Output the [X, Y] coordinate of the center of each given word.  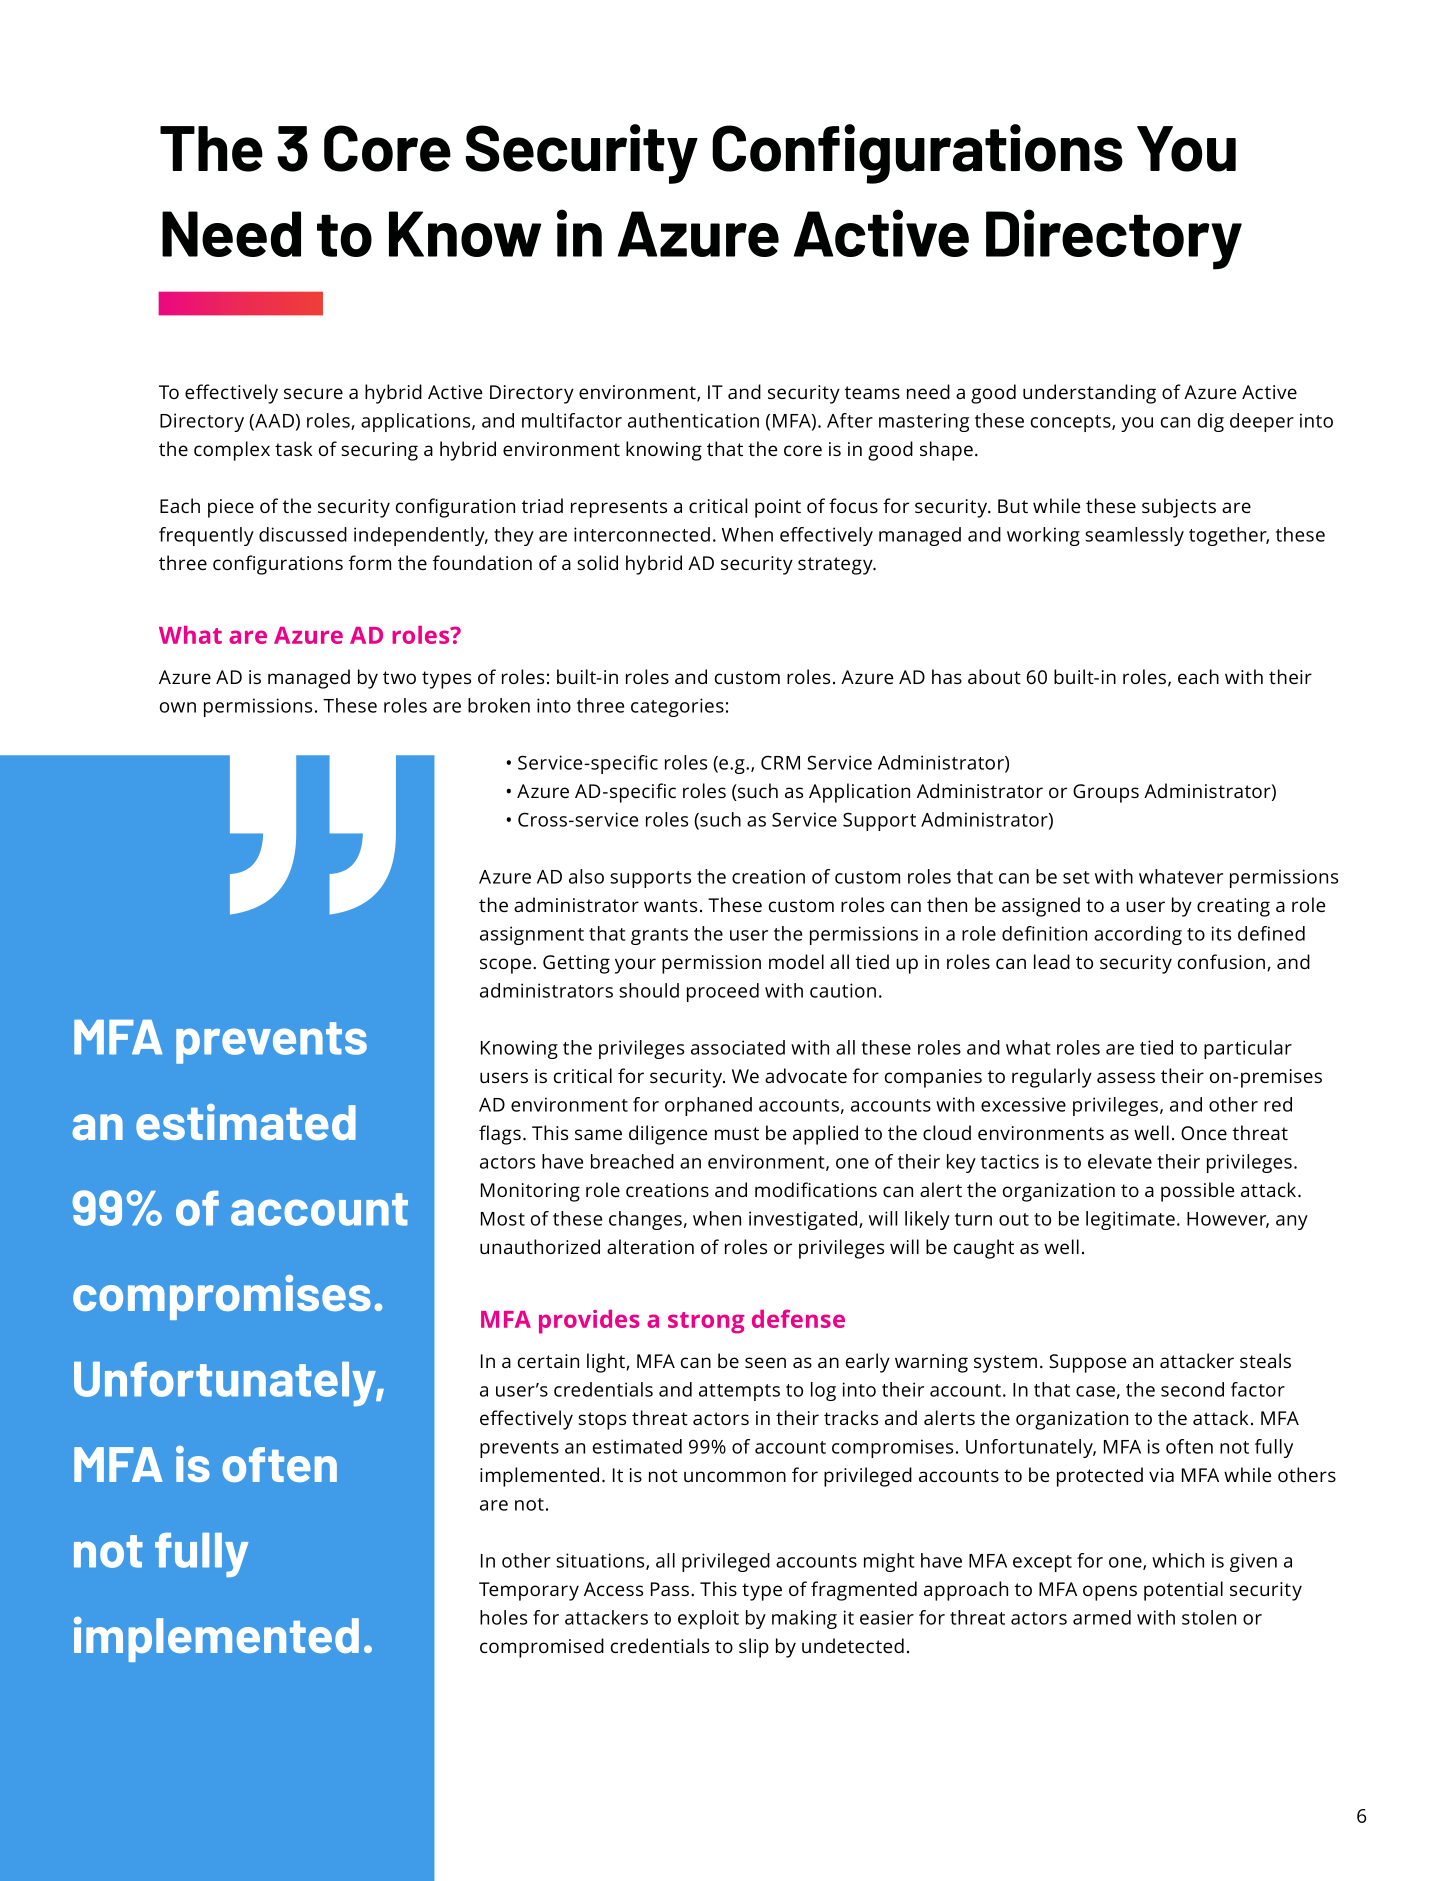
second [1192, 1389]
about [994, 676]
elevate [1120, 1161]
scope [507, 966]
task [293, 448]
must [737, 1133]
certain [548, 1361]
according [1138, 935]
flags [500, 1135]
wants [670, 905]
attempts [739, 1392]
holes [503, 1617]
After [850, 420]
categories [677, 707]
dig [1211, 422]
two [399, 677]
